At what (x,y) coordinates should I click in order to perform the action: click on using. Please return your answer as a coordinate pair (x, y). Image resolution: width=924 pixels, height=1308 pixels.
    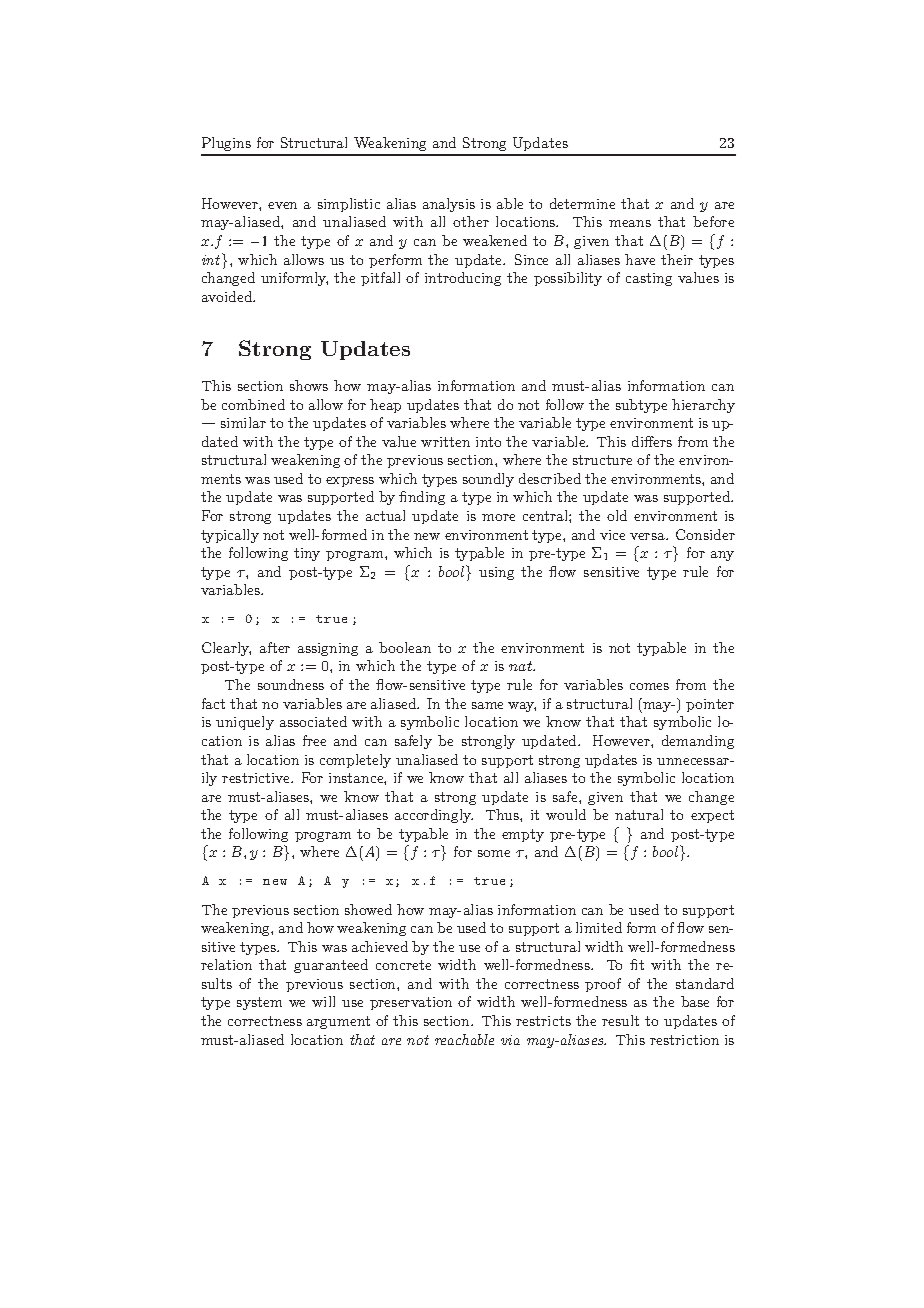
    Looking at the image, I should click on (496, 573).
